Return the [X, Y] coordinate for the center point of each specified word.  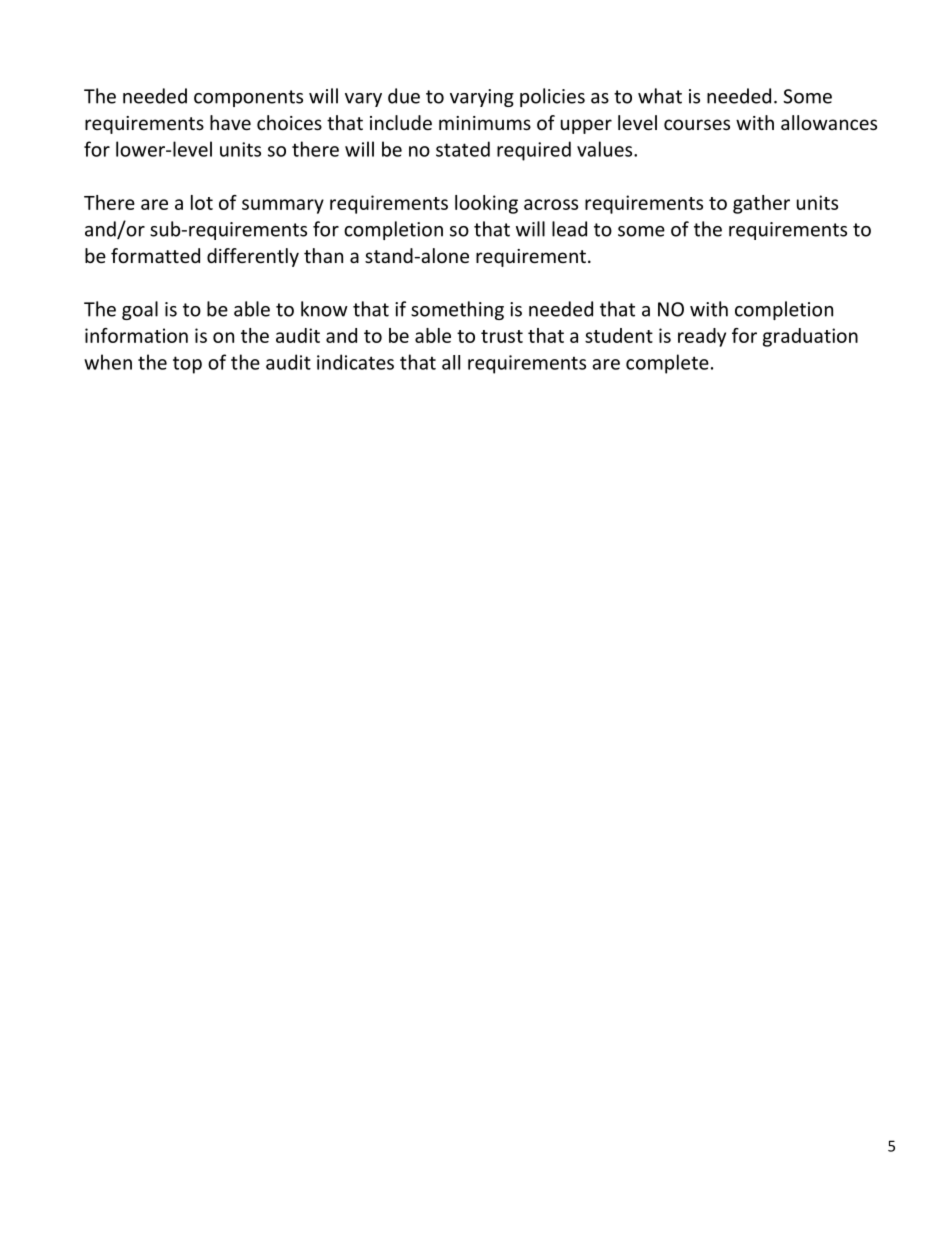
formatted [155, 255]
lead [569, 229]
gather [761, 204]
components [248, 98]
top [187, 365]
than [323, 255]
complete [667, 364]
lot [202, 202]
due [404, 96]
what [660, 96]
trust [502, 336]
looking [486, 204]
